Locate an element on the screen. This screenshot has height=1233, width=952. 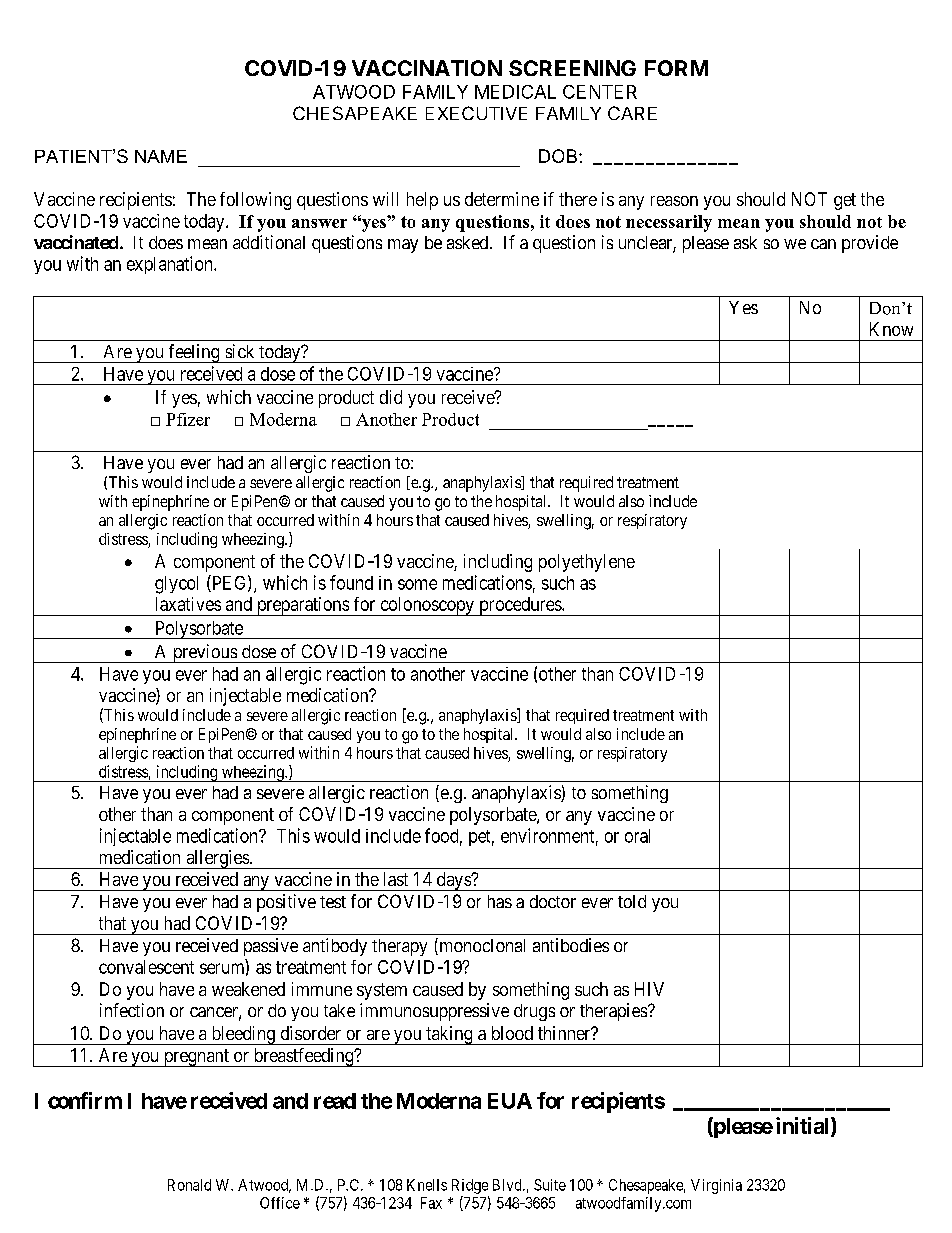
Ronald is located at coordinates (189, 1185).
